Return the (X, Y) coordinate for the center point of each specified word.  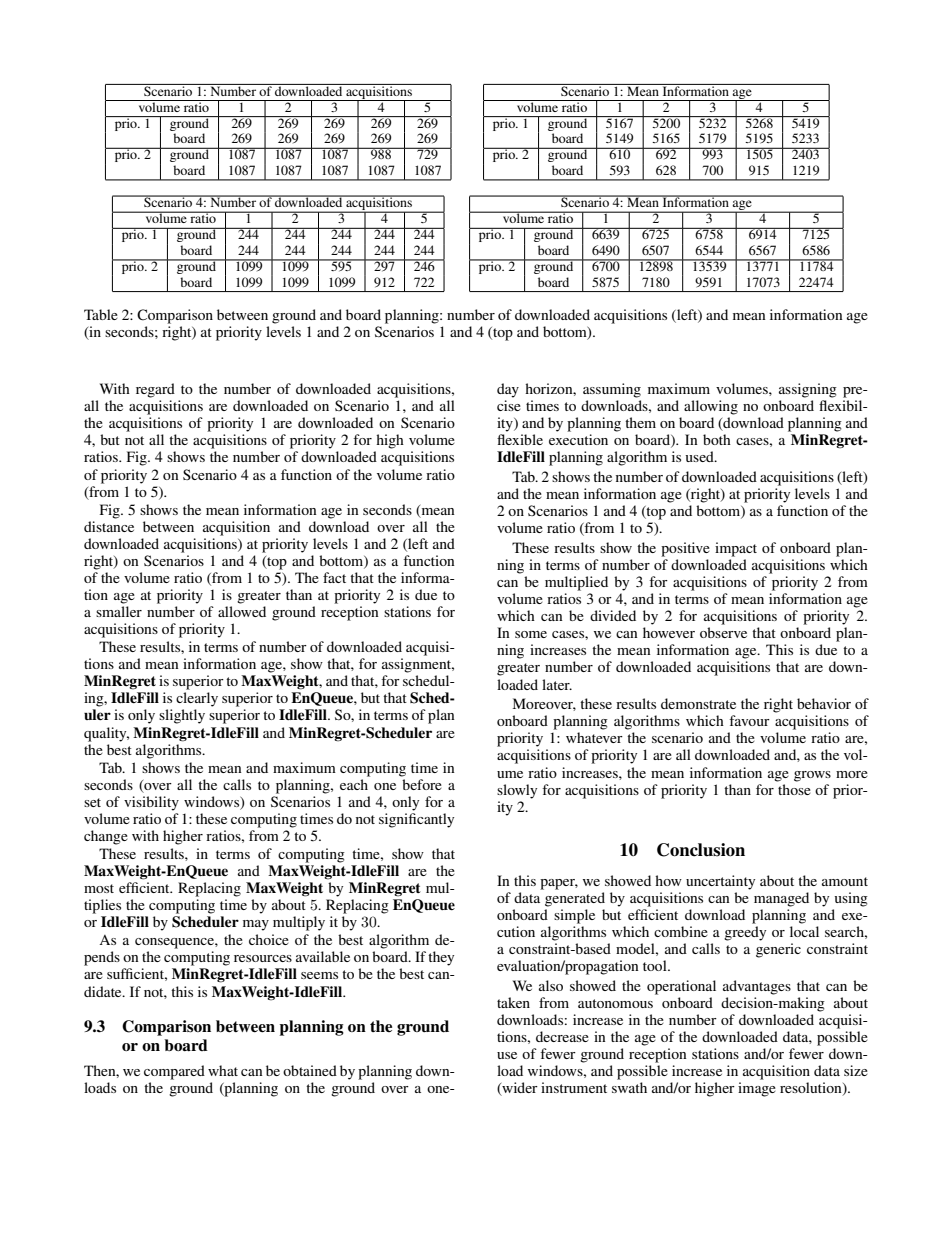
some (531, 634)
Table (101, 314)
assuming (612, 390)
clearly (197, 699)
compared (174, 1072)
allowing (711, 407)
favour (749, 720)
